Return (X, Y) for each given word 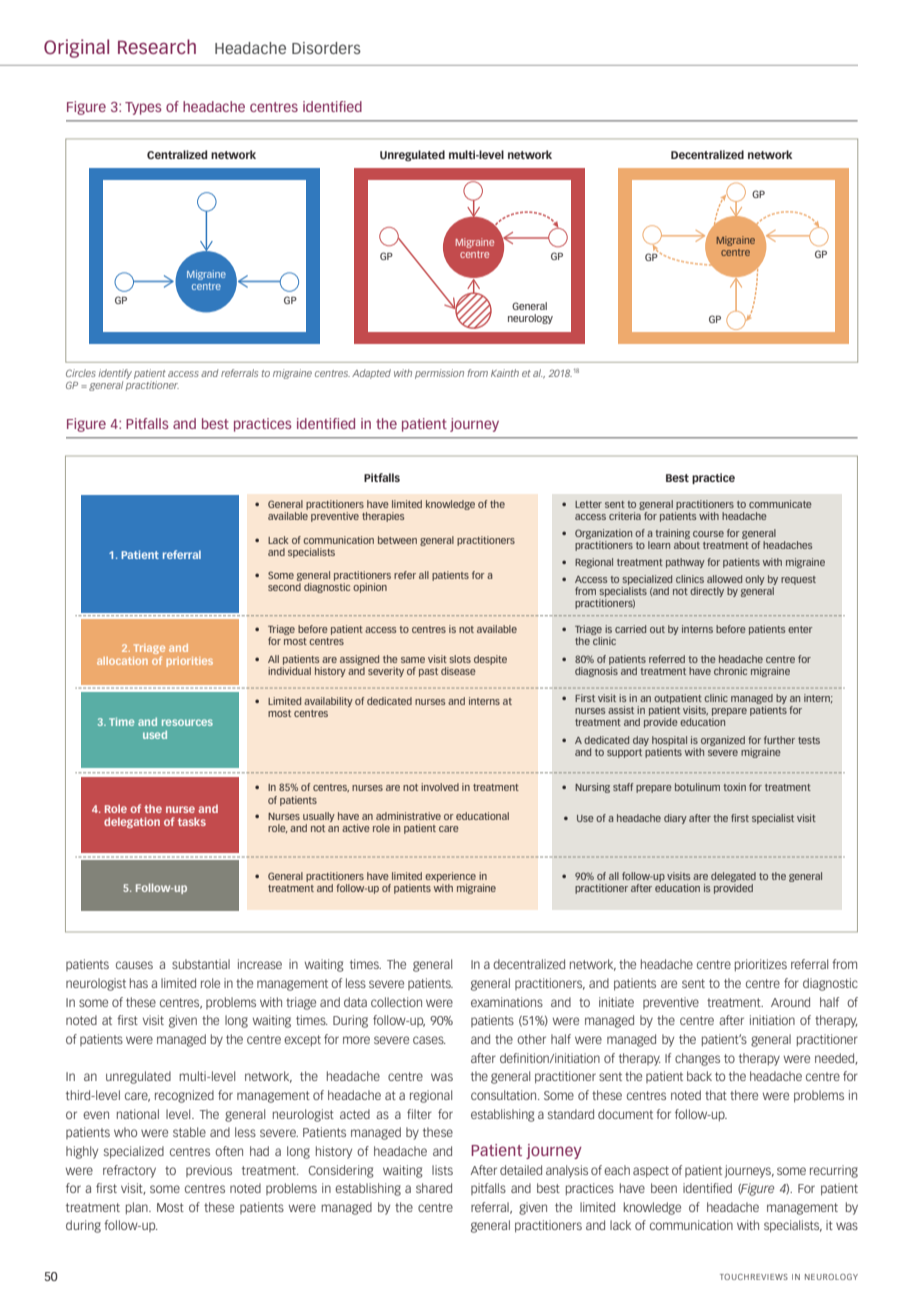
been (664, 1188)
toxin (735, 787)
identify (115, 374)
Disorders (326, 48)
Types (143, 108)
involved (440, 787)
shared (434, 1188)
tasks (192, 821)
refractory (129, 1171)
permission (439, 374)
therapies (383, 517)
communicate (780, 504)
